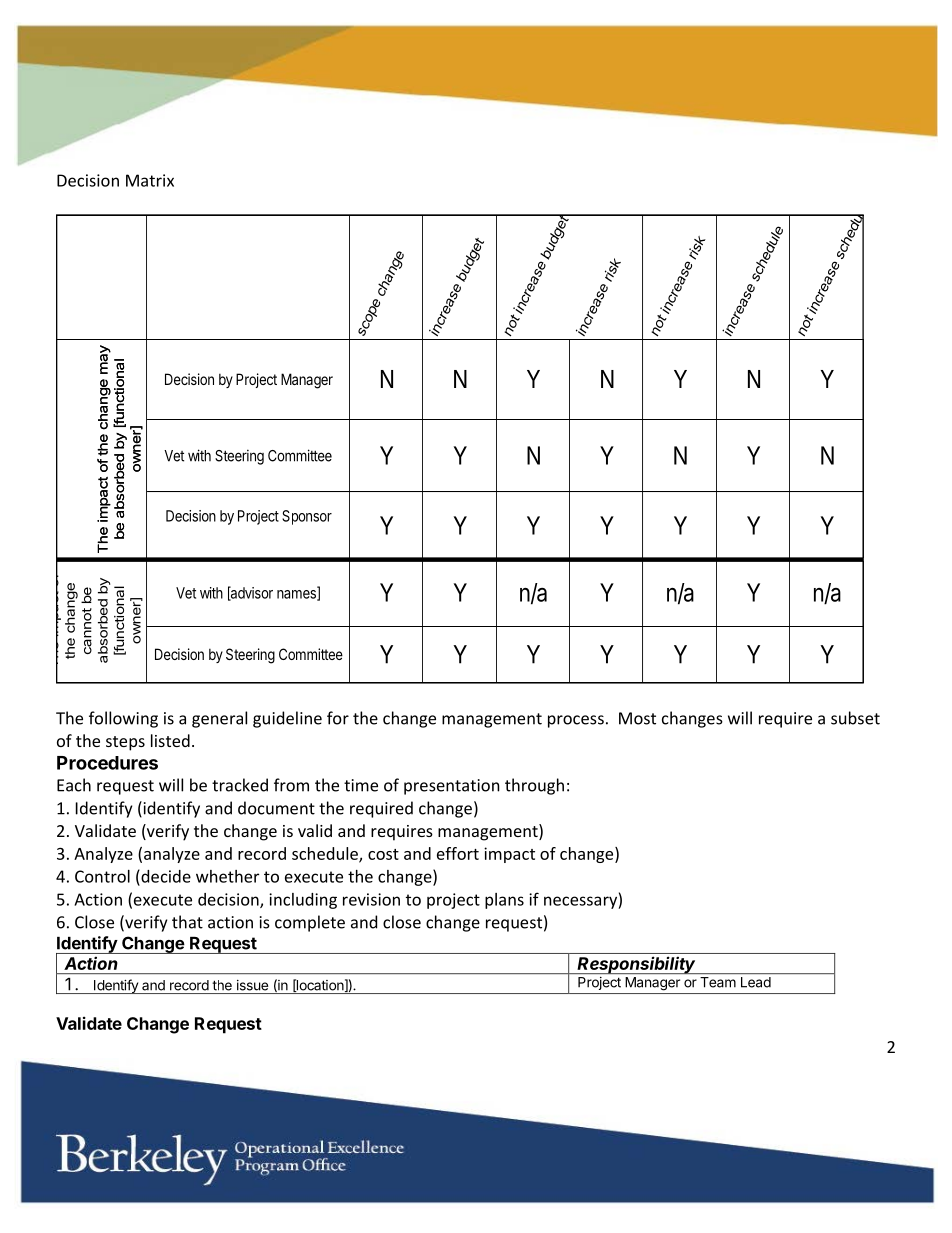 Image resolution: width=952 pixels, height=1233 pixels. Describe the element at coordinates (855, 718) in the screenshot. I see `subset` at that location.
